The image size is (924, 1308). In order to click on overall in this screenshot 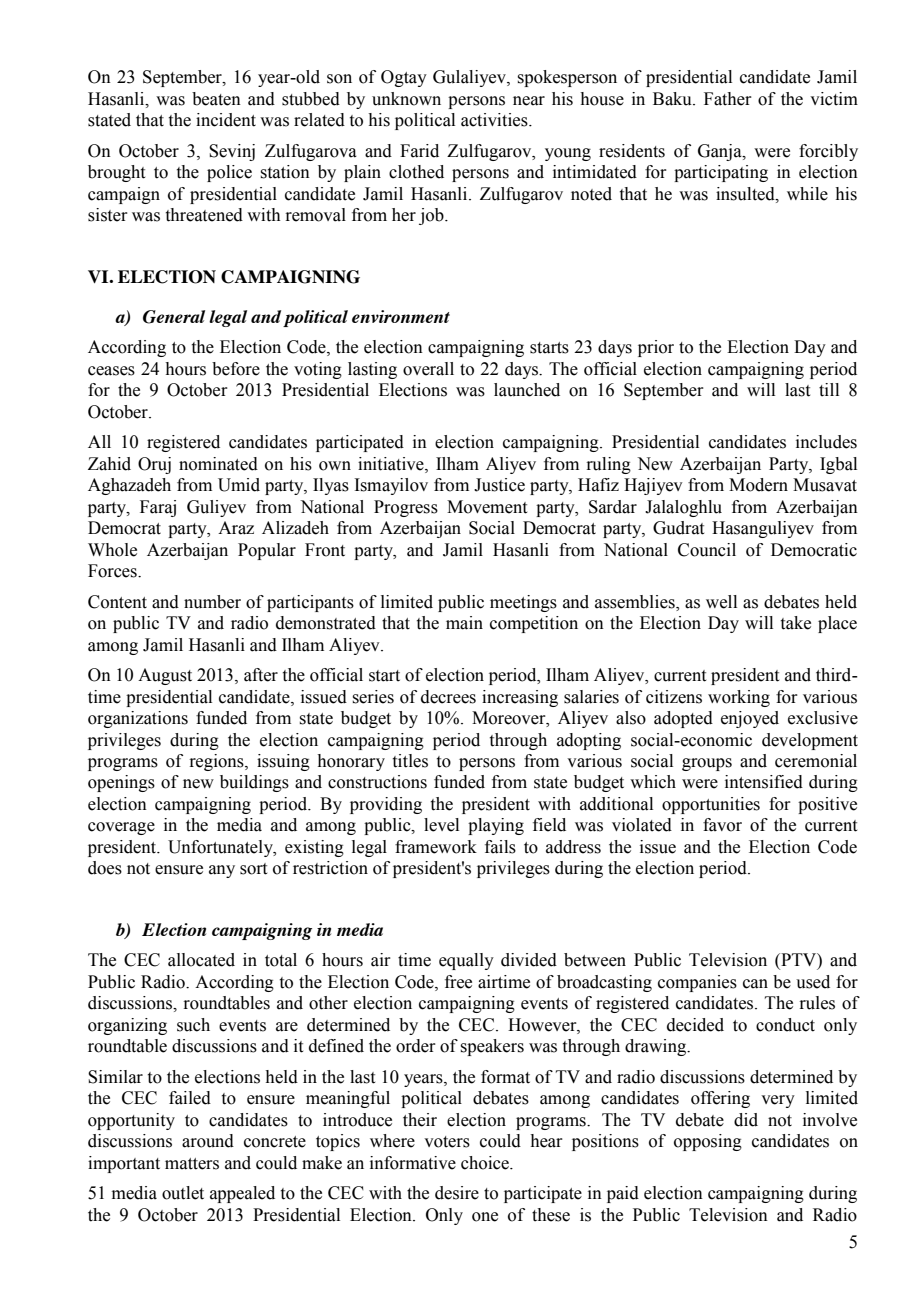, I will do `click(428, 369)`.
